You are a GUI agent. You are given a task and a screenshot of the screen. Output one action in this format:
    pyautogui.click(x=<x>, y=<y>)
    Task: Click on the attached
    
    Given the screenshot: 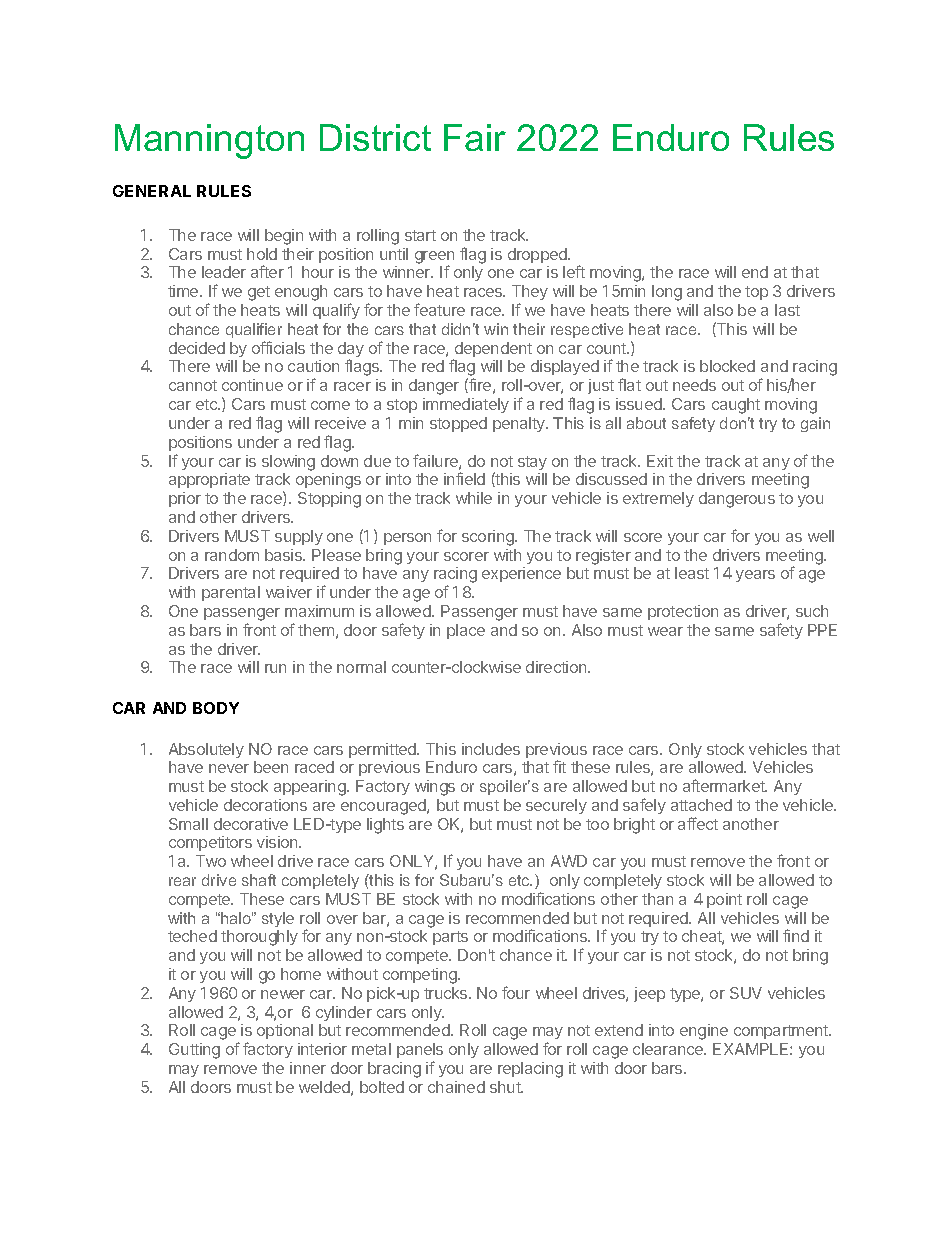 What is the action you would take?
    pyautogui.click(x=701, y=805)
